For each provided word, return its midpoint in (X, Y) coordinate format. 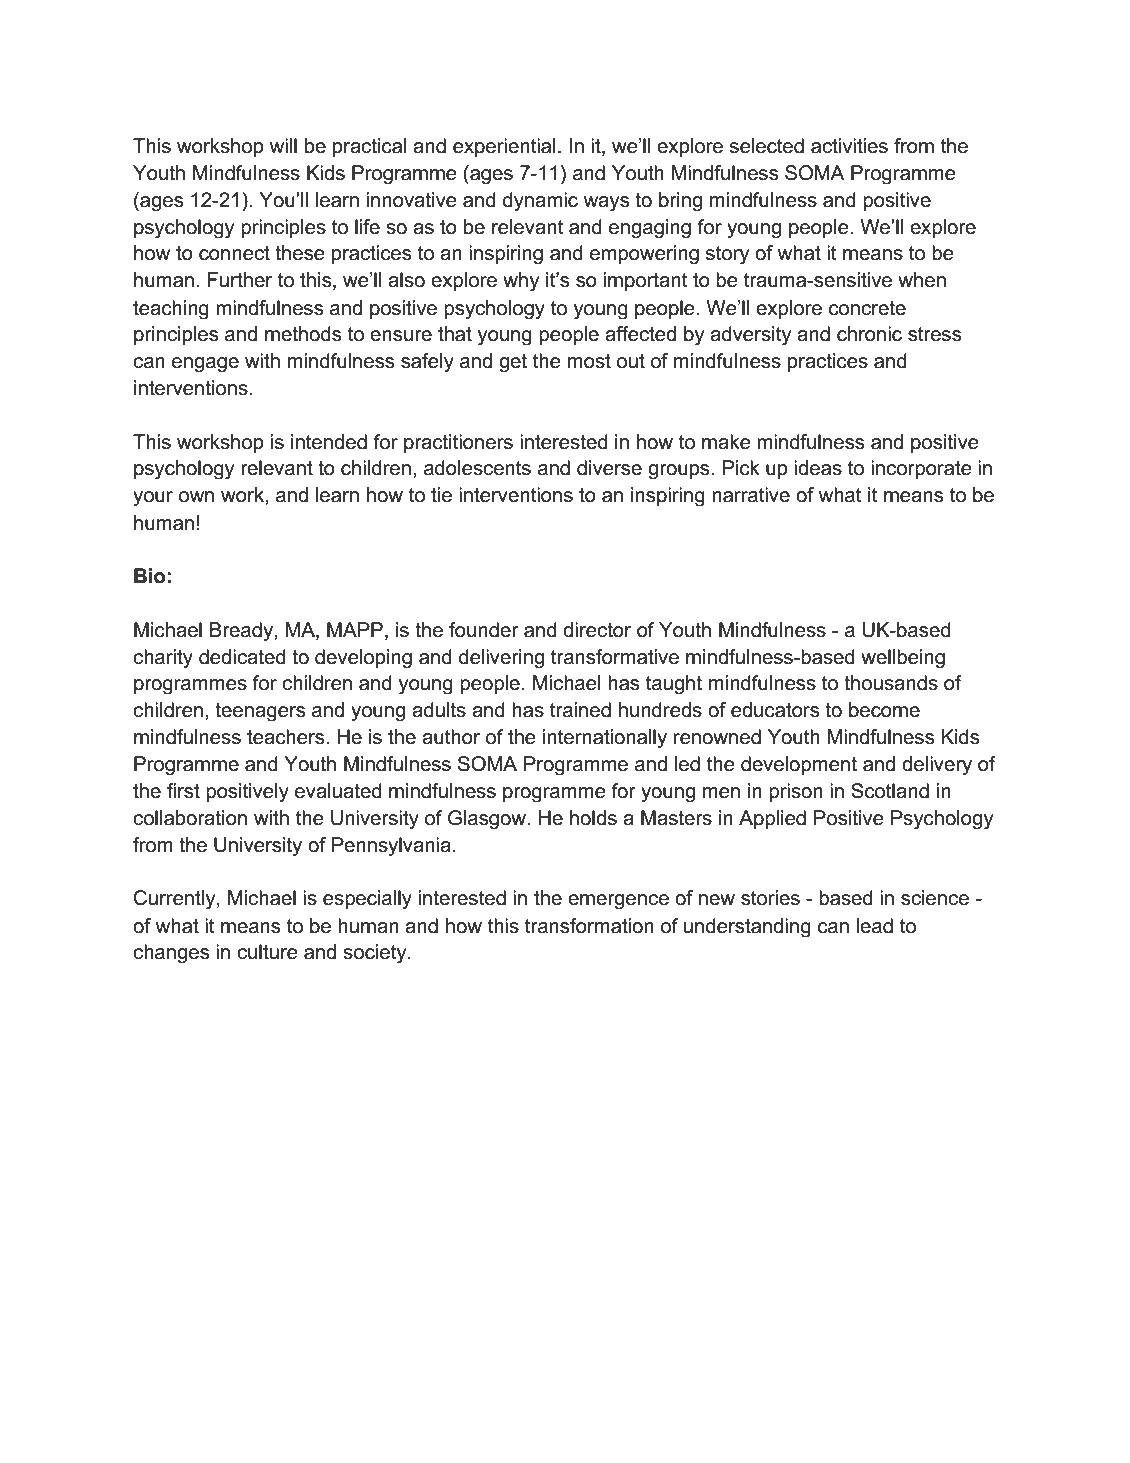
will (283, 145)
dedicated (242, 657)
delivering (501, 659)
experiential (504, 147)
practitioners (458, 443)
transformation (589, 926)
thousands (891, 683)
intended (329, 442)
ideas (818, 468)
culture (267, 952)
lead (875, 926)
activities (849, 146)
